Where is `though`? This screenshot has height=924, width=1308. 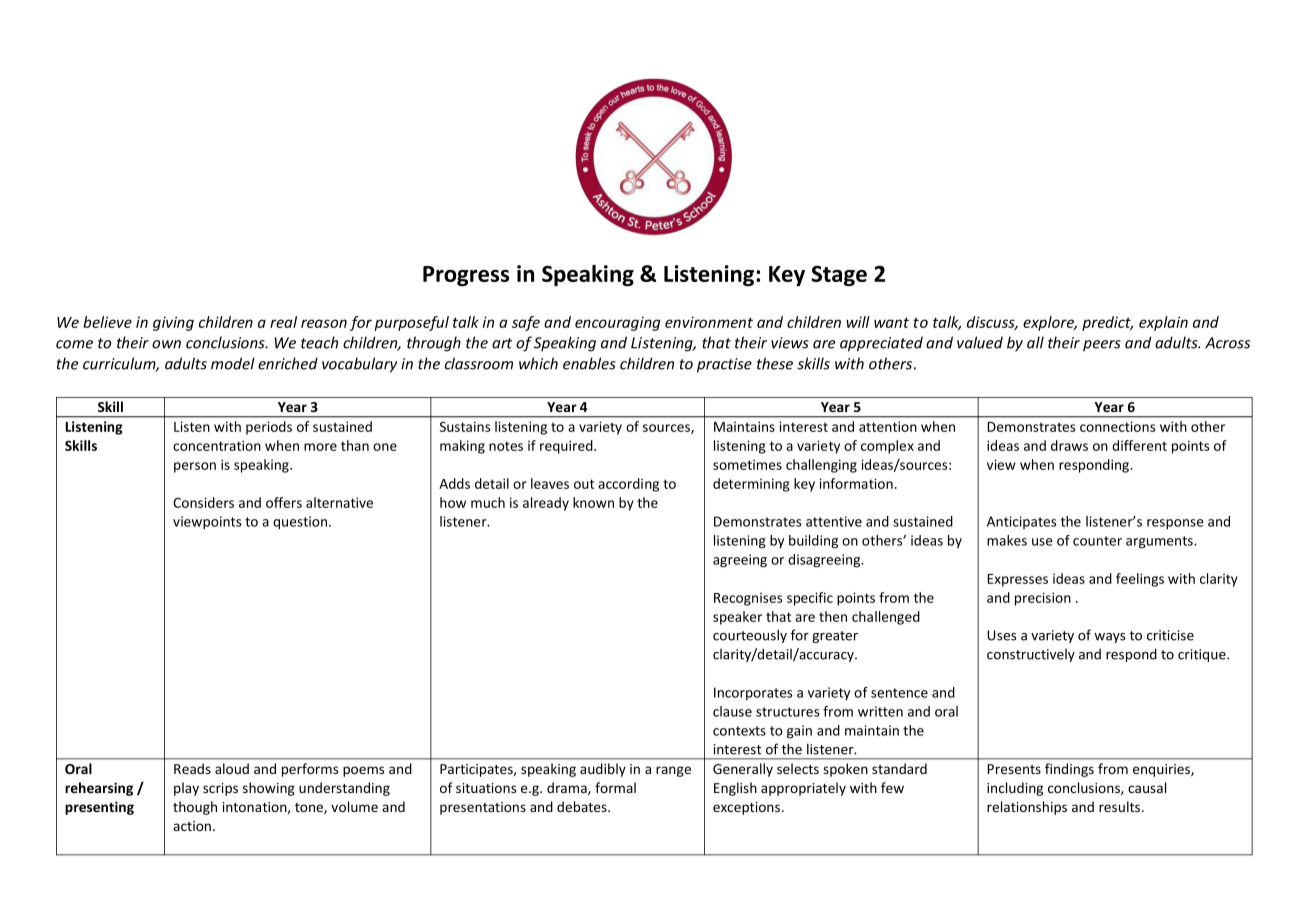 though is located at coordinates (195, 808).
